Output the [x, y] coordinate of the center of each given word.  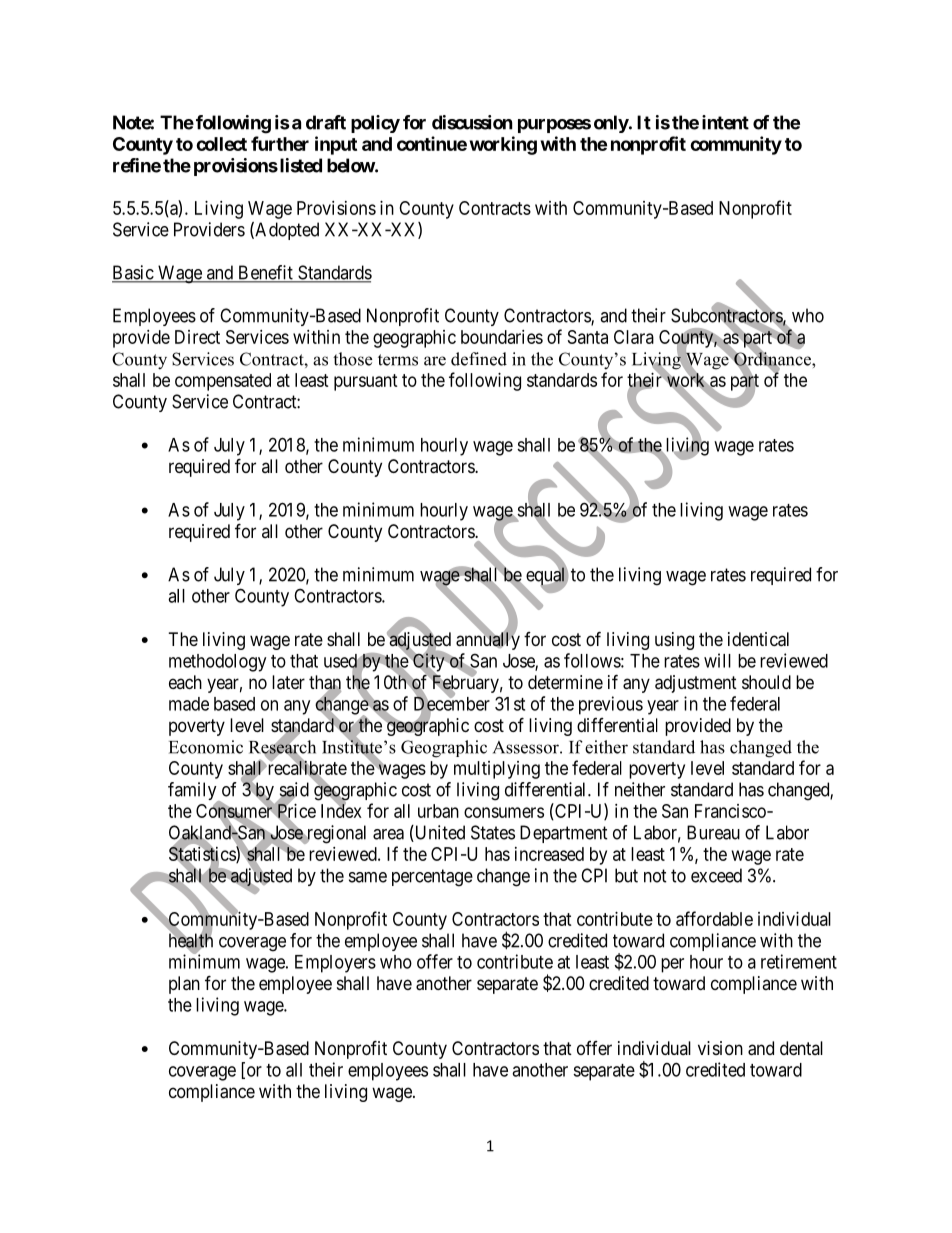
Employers [335, 964]
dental [801, 1048]
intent [725, 122]
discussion [472, 122]
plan [184, 985]
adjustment [696, 684]
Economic [206, 747]
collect [221, 144]
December [452, 704]
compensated [223, 382]
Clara [634, 337]
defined [479, 359]
